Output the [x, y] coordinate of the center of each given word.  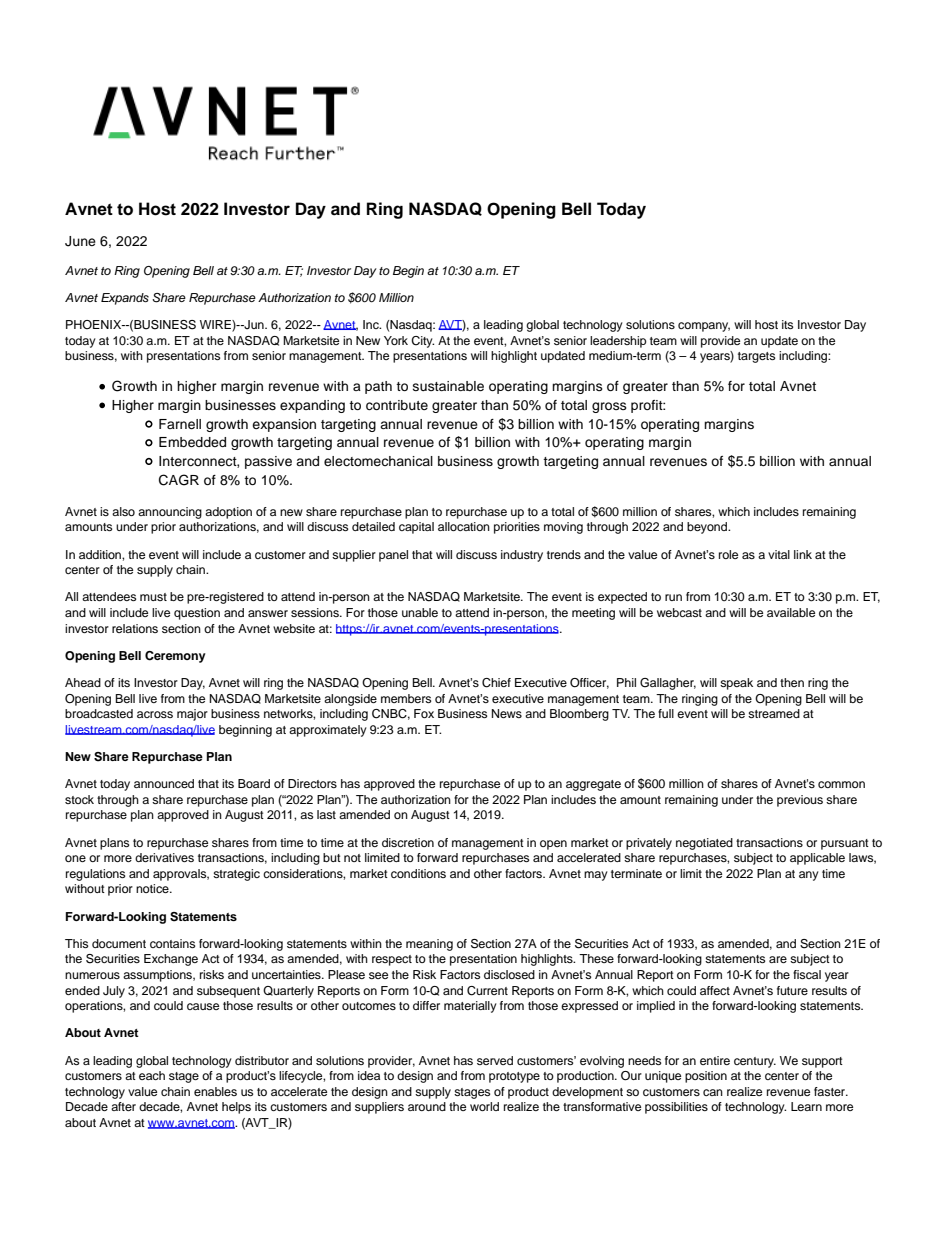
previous [800, 801]
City [422, 342]
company [704, 327]
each [152, 1075]
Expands [125, 299]
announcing [170, 513]
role [728, 554]
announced [164, 783]
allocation [464, 526]
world [484, 1106]
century [755, 1062]
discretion [408, 842]
